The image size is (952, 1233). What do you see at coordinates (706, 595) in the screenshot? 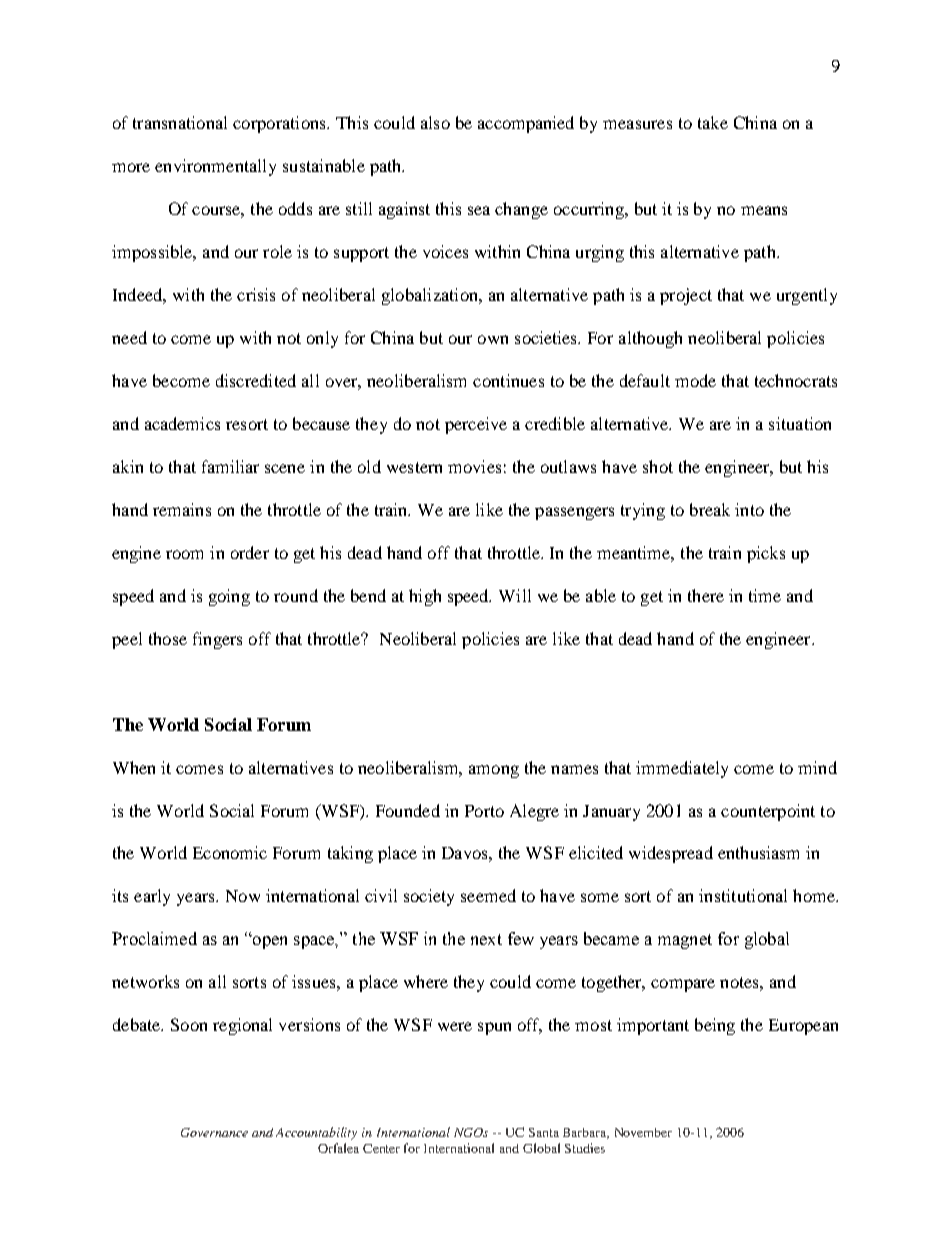
I see `there` at bounding box center [706, 595].
